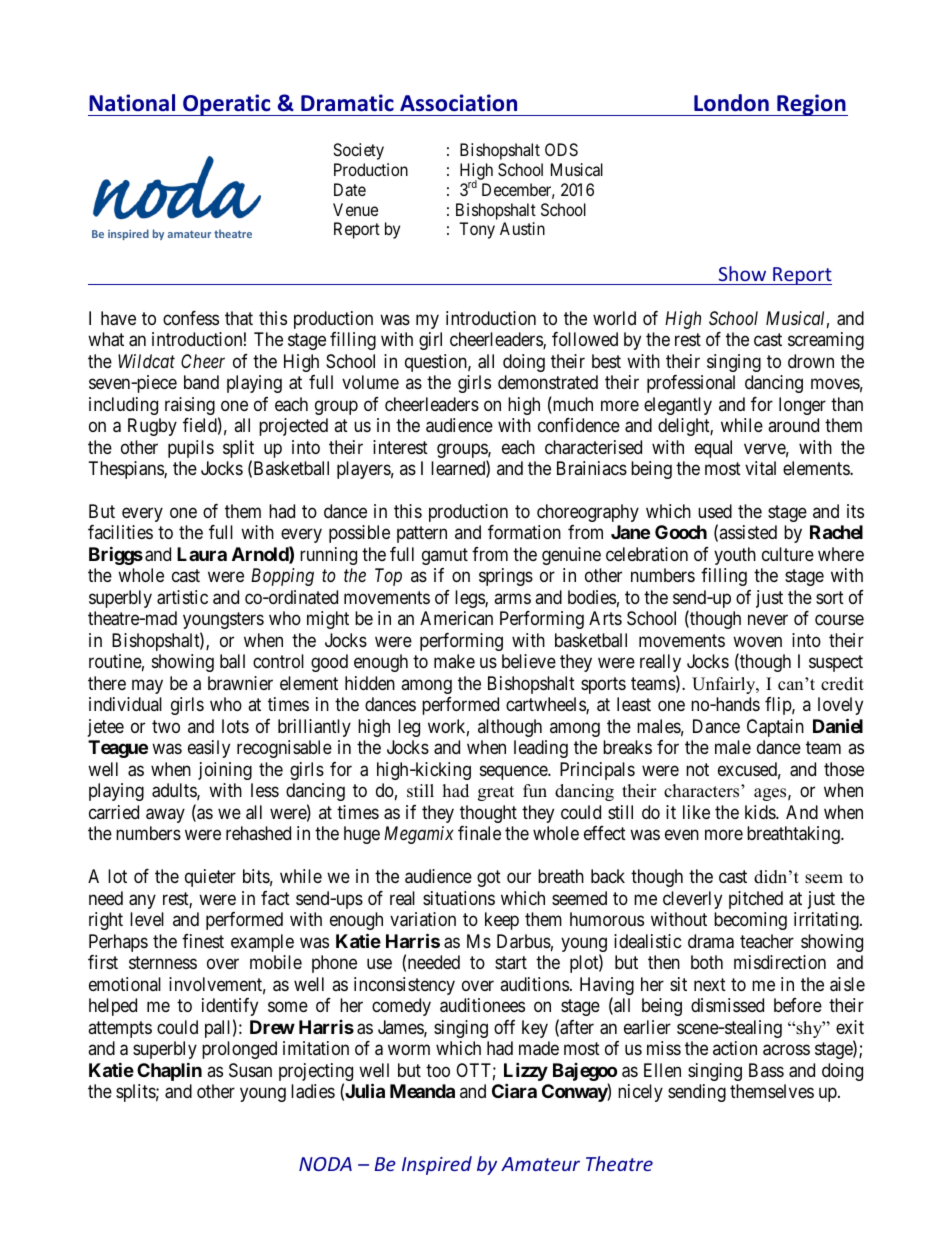 This page has height=1233, width=952. What do you see at coordinates (227, 105) in the page?
I see `Operatic` at bounding box center [227, 105].
